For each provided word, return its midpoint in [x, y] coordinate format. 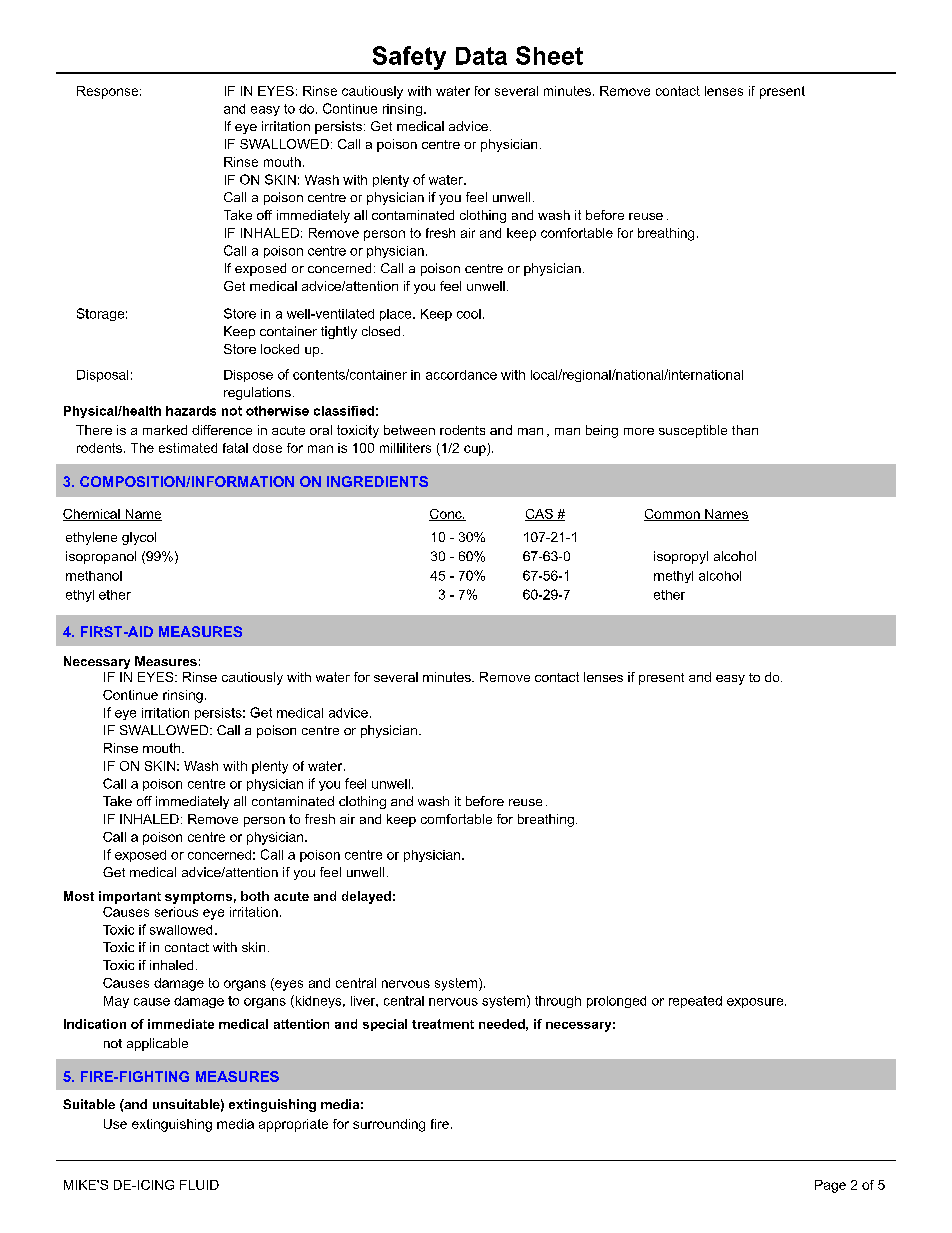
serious [176, 912]
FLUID [199, 1185]
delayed [366, 897]
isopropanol [101, 557]
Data [481, 56]
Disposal [102, 376]
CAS [540, 515]
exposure [756, 1003]
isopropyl [681, 557]
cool [469, 314]
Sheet [549, 55]
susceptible [693, 431]
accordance [461, 375]
